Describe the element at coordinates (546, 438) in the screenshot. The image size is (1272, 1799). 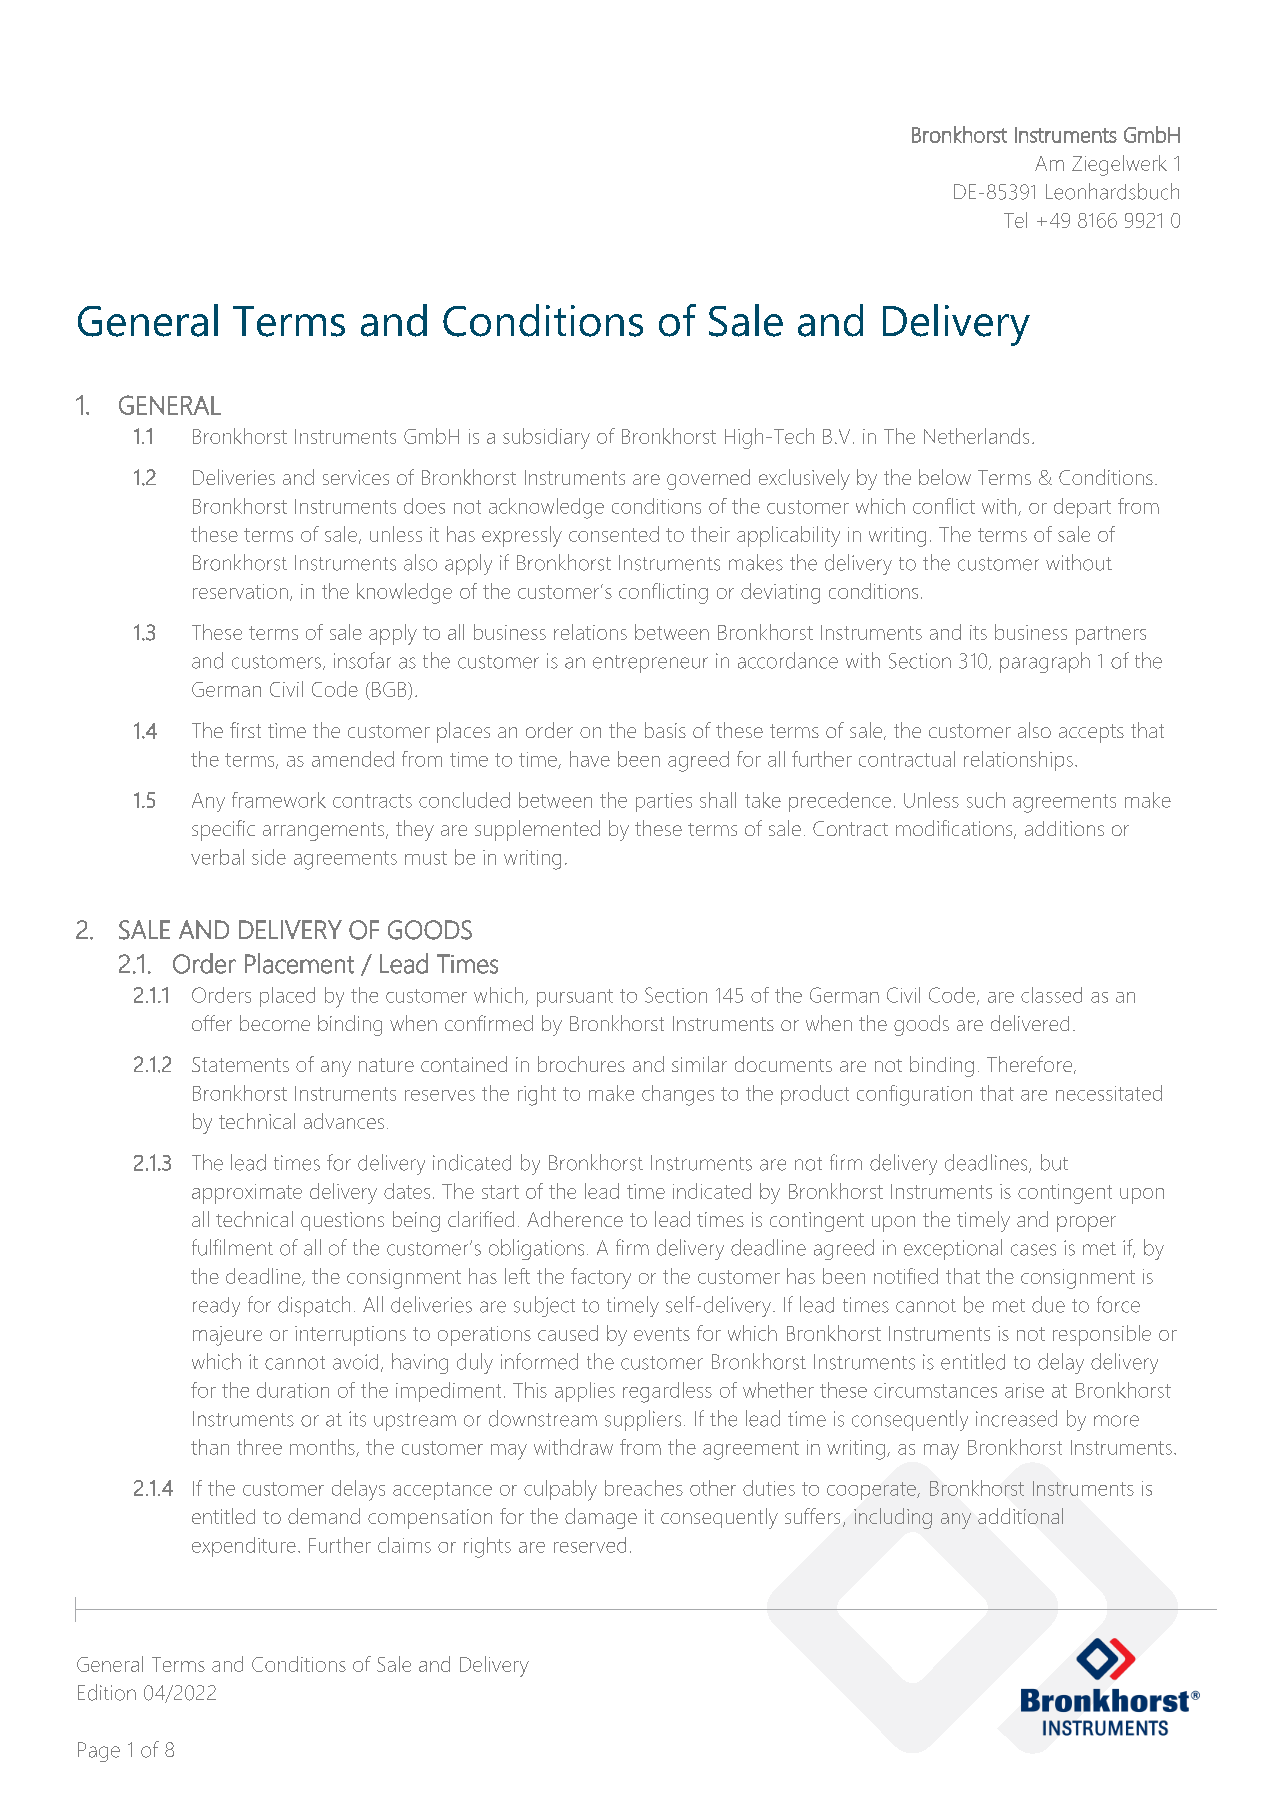
I see `subsidiary` at that location.
